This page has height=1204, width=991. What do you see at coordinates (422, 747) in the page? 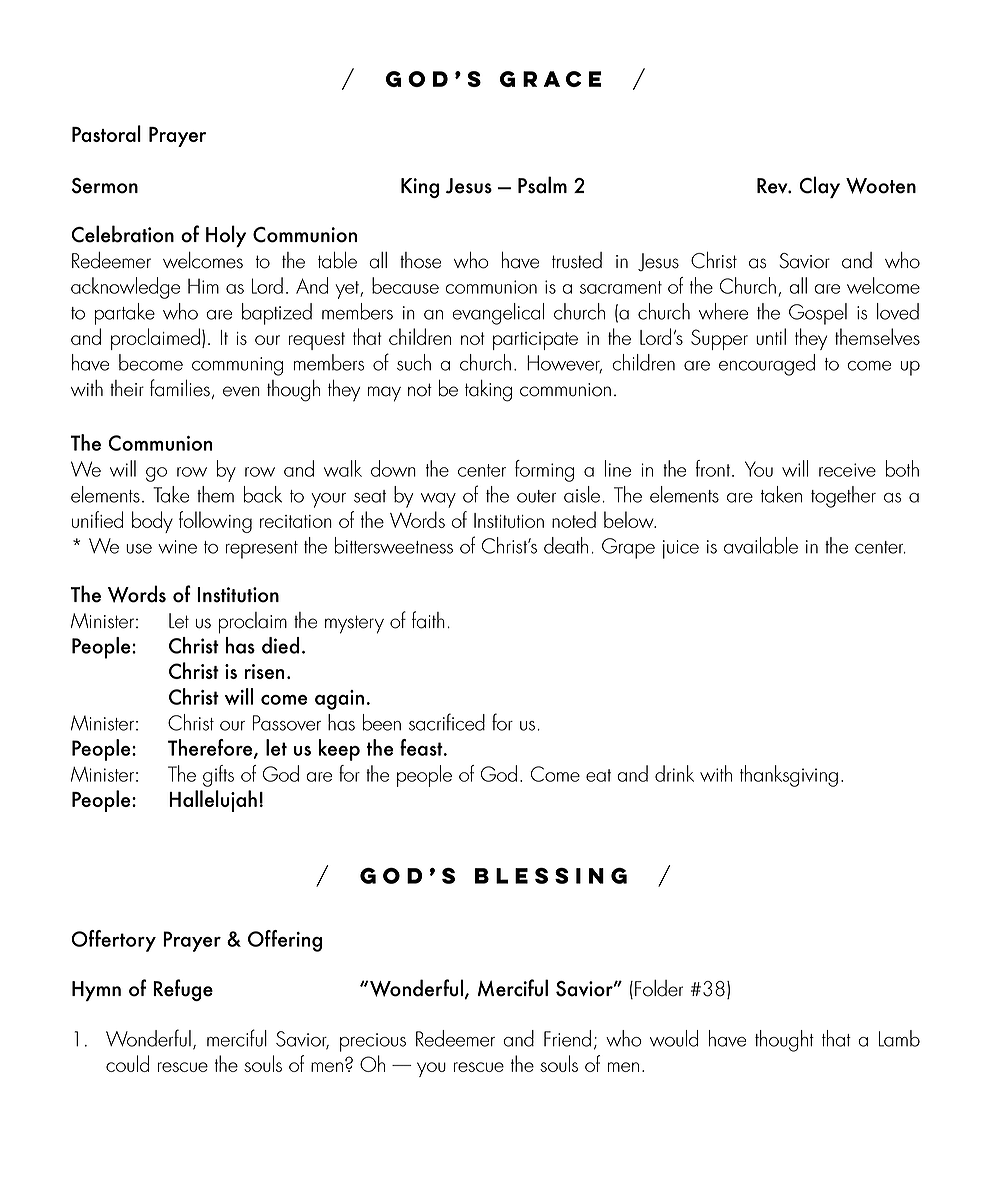
I see `feast` at bounding box center [422, 747].
